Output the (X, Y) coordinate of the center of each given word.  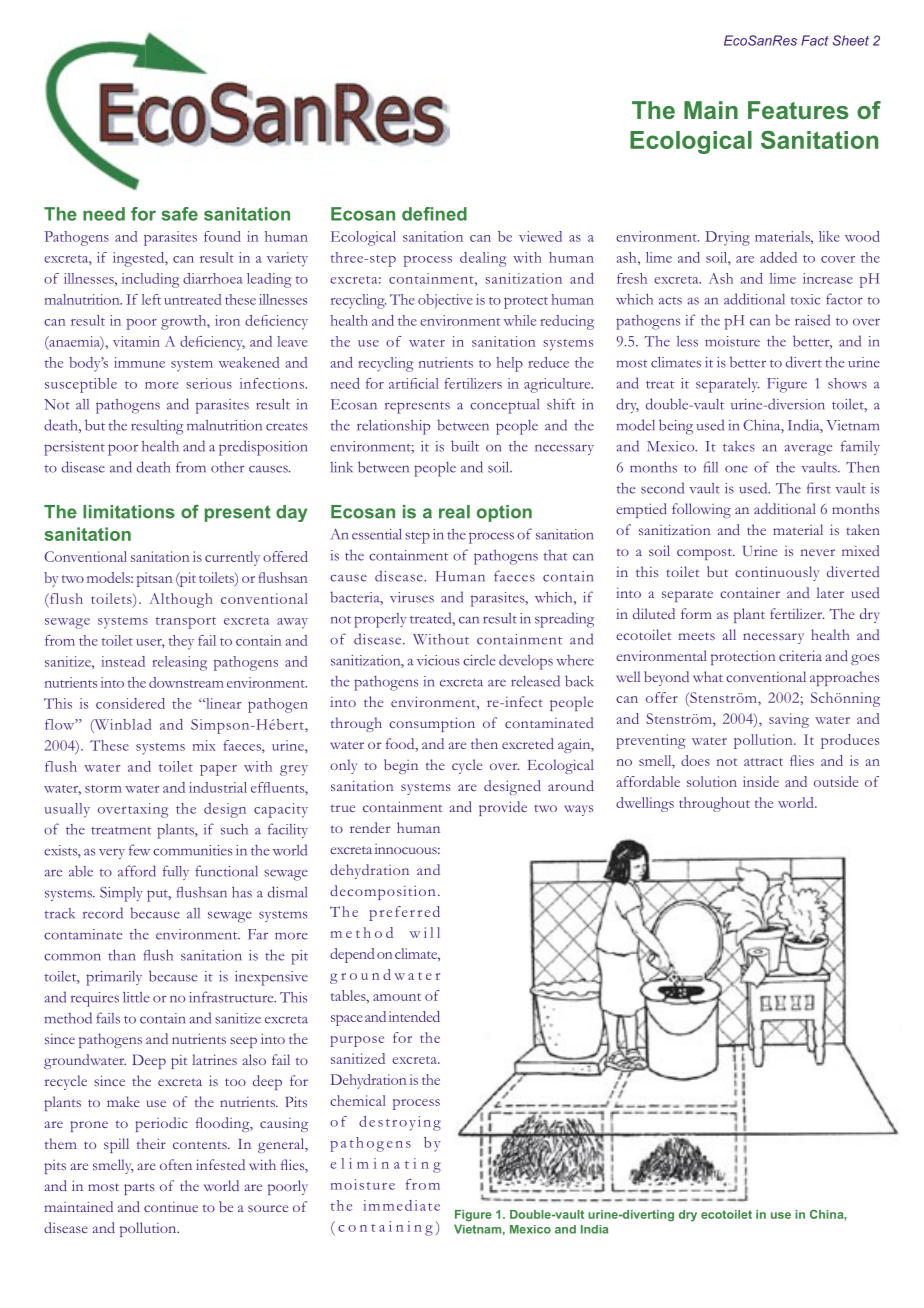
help (509, 364)
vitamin (136, 341)
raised (812, 320)
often (176, 1164)
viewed (540, 236)
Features (798, 110)
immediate (401, 1205)
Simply (121, 894)
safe (180, 214)
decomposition (382, 892)
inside (761, 781)
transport (186, 623)
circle (479, 660)
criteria (800, 655)
